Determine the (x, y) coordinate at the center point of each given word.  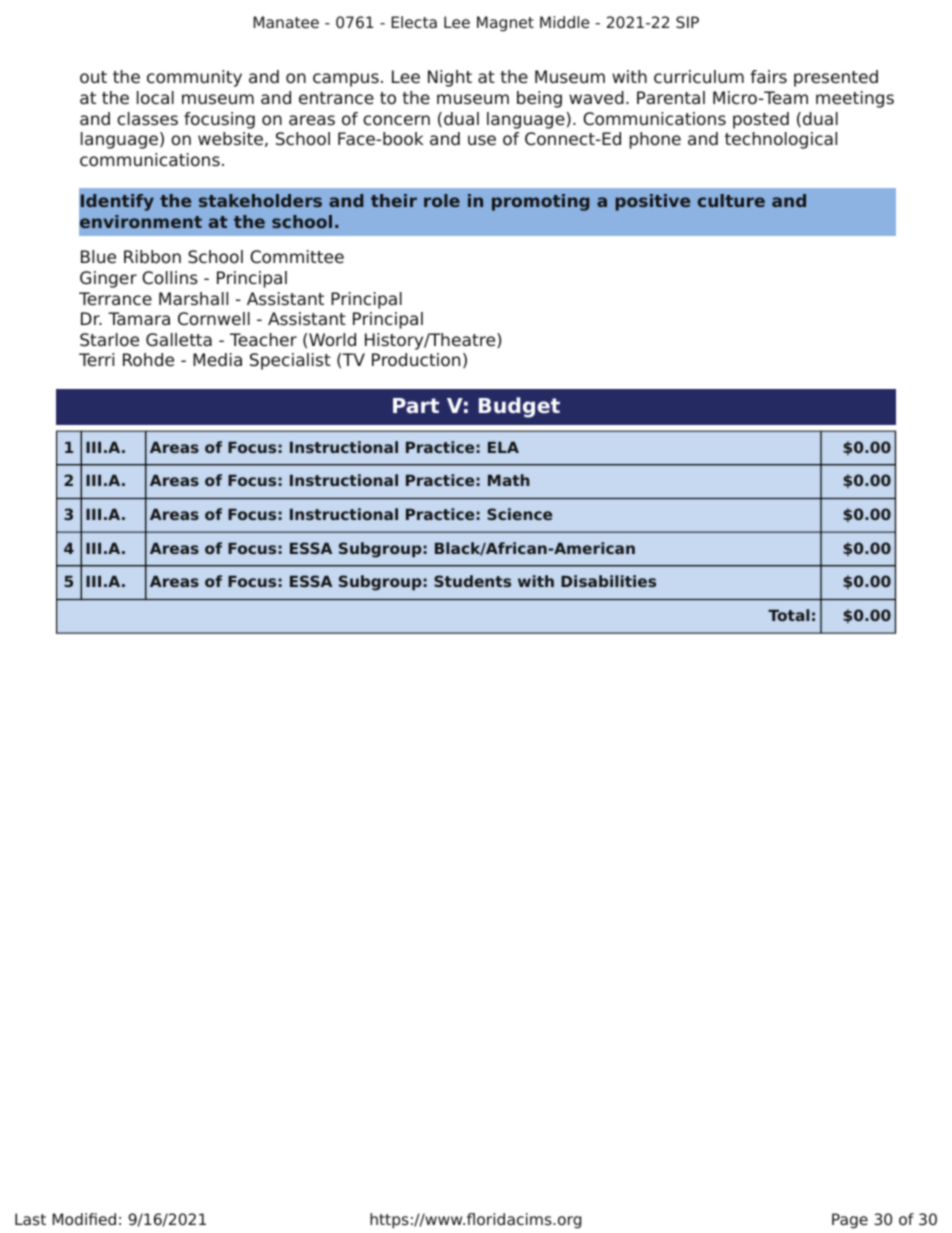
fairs (768, 77)
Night (450, 78)
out (93, 77)
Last (30, 1219)
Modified (84, 1219)
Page (850, 1221)
